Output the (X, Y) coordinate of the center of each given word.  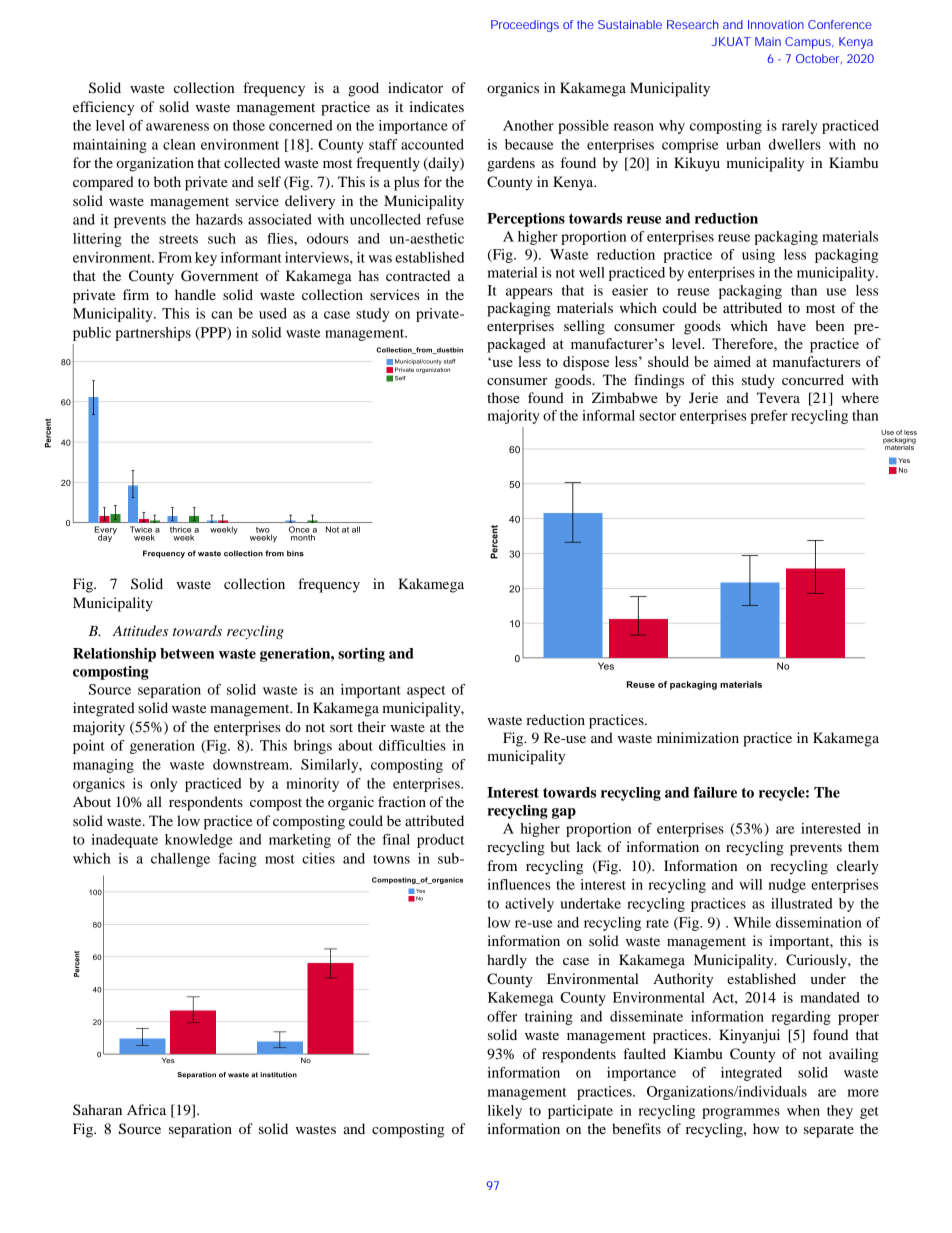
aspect (426, 692)
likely (505, 1112)
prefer (769, 417)
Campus (809, 43)
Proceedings (525, 26)
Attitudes (140, 630)
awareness (177, 127)
